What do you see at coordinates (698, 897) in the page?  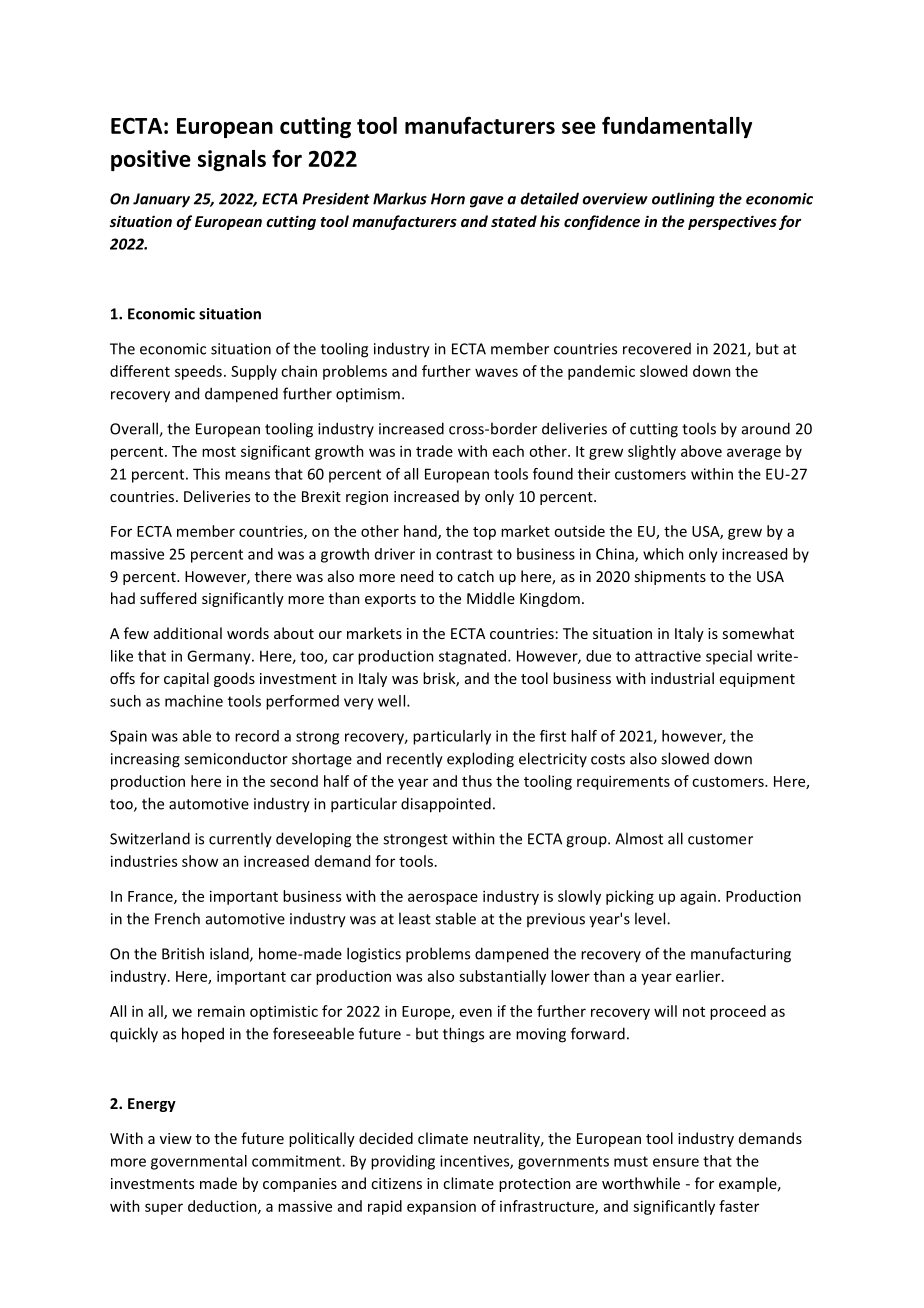 I see `again` at bounding box center [698, 897].
